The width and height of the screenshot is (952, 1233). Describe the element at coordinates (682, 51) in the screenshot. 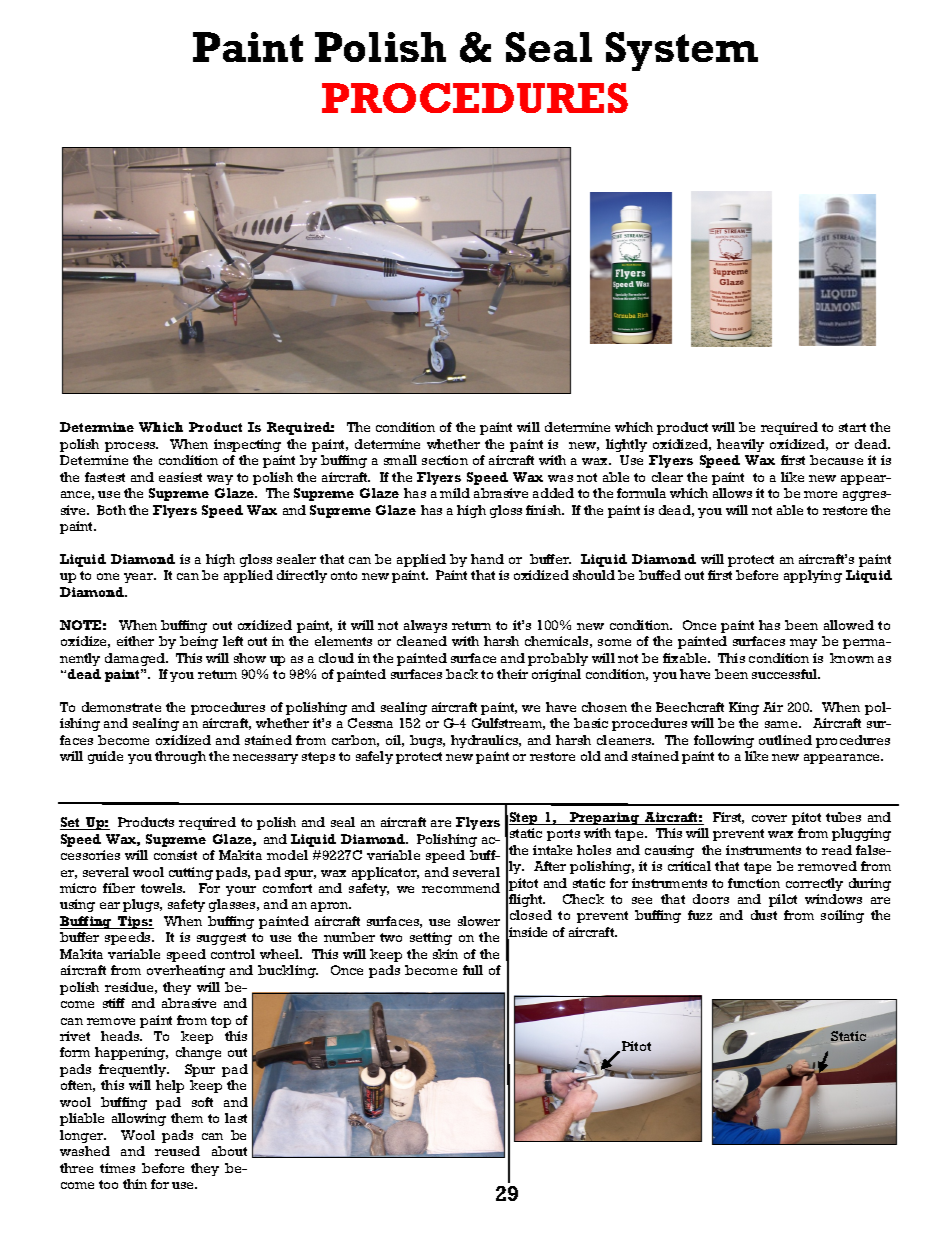

I see `System` at that location.
